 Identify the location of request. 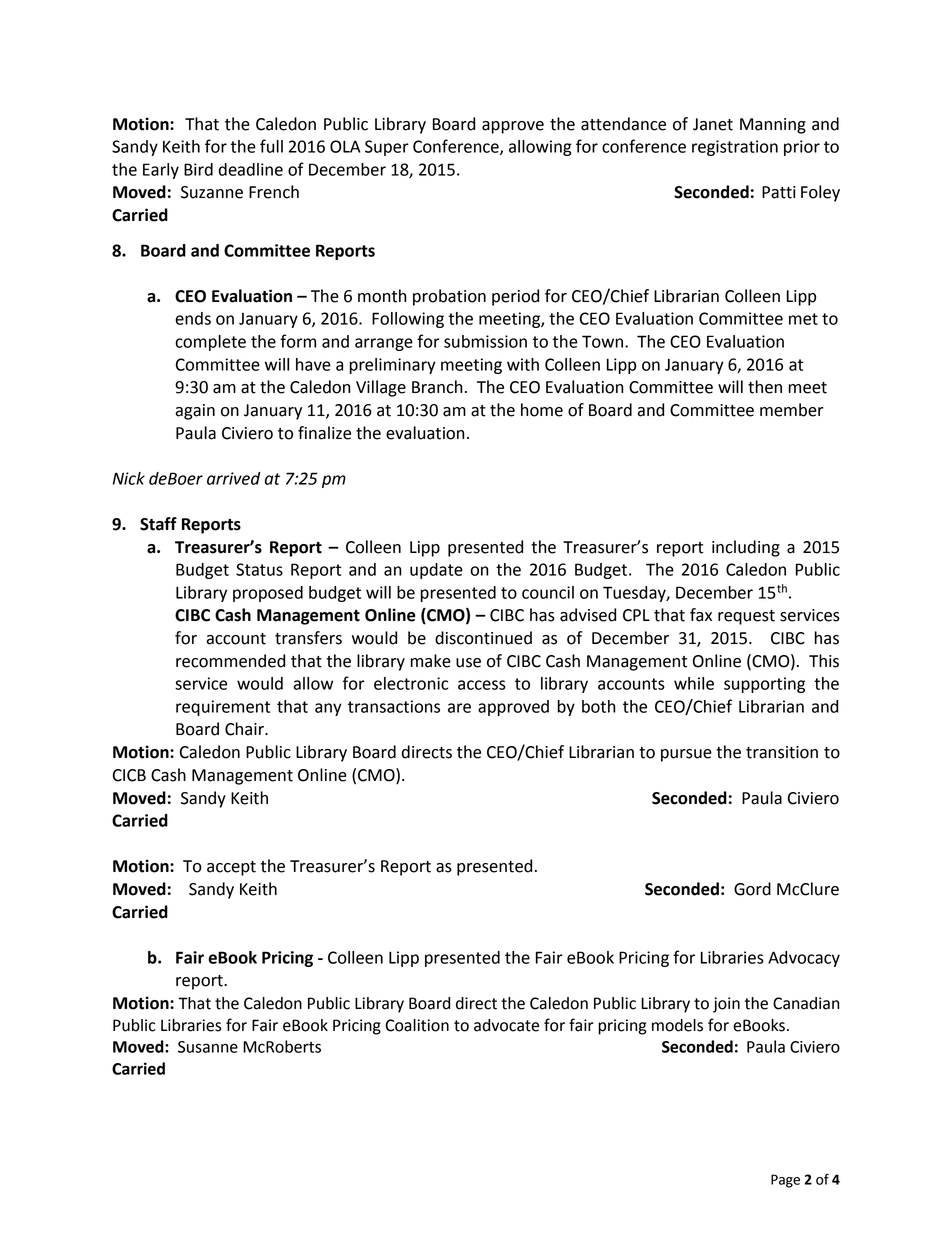
(746, 617).
